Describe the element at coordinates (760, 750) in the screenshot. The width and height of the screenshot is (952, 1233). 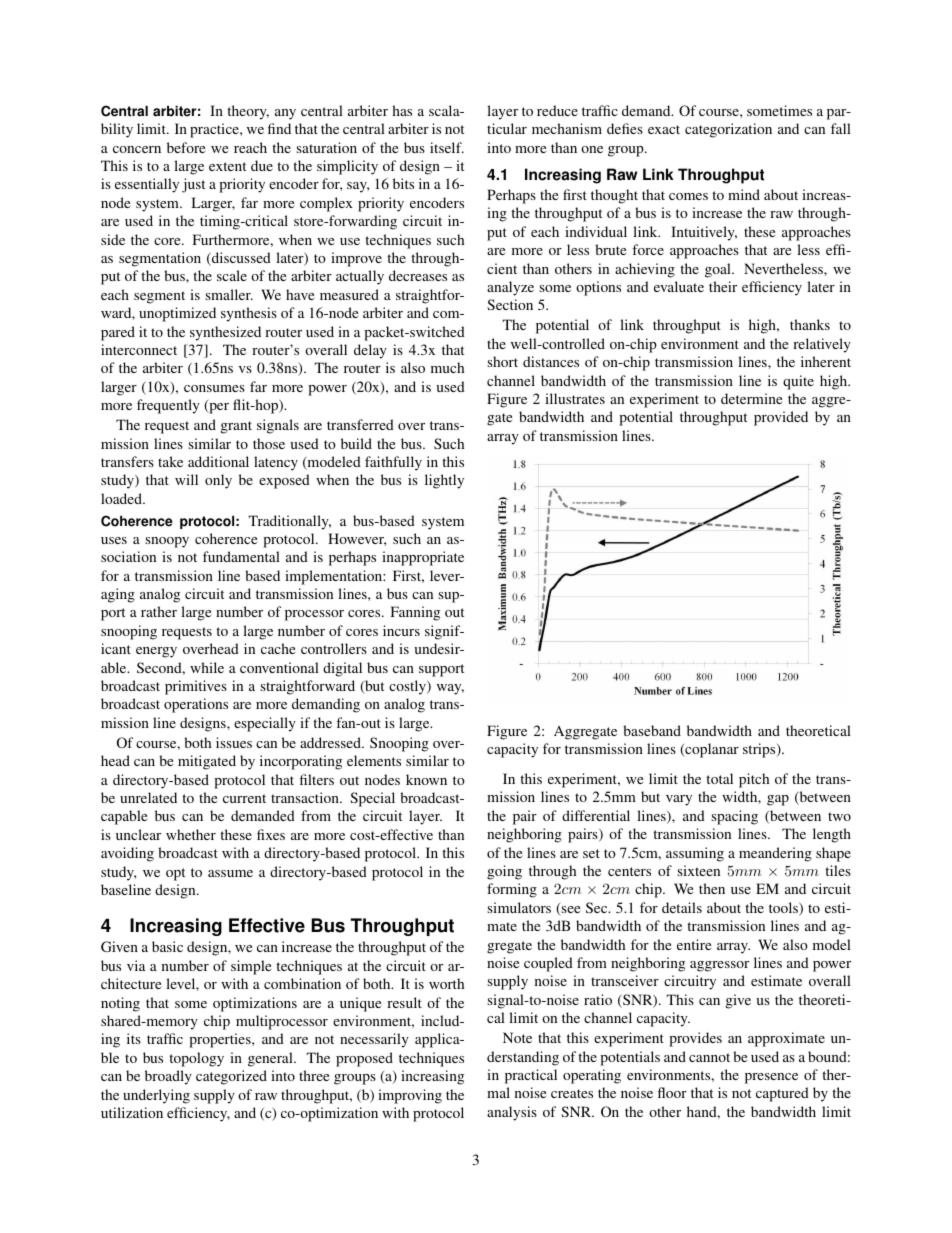
I see `strips` at that location.
